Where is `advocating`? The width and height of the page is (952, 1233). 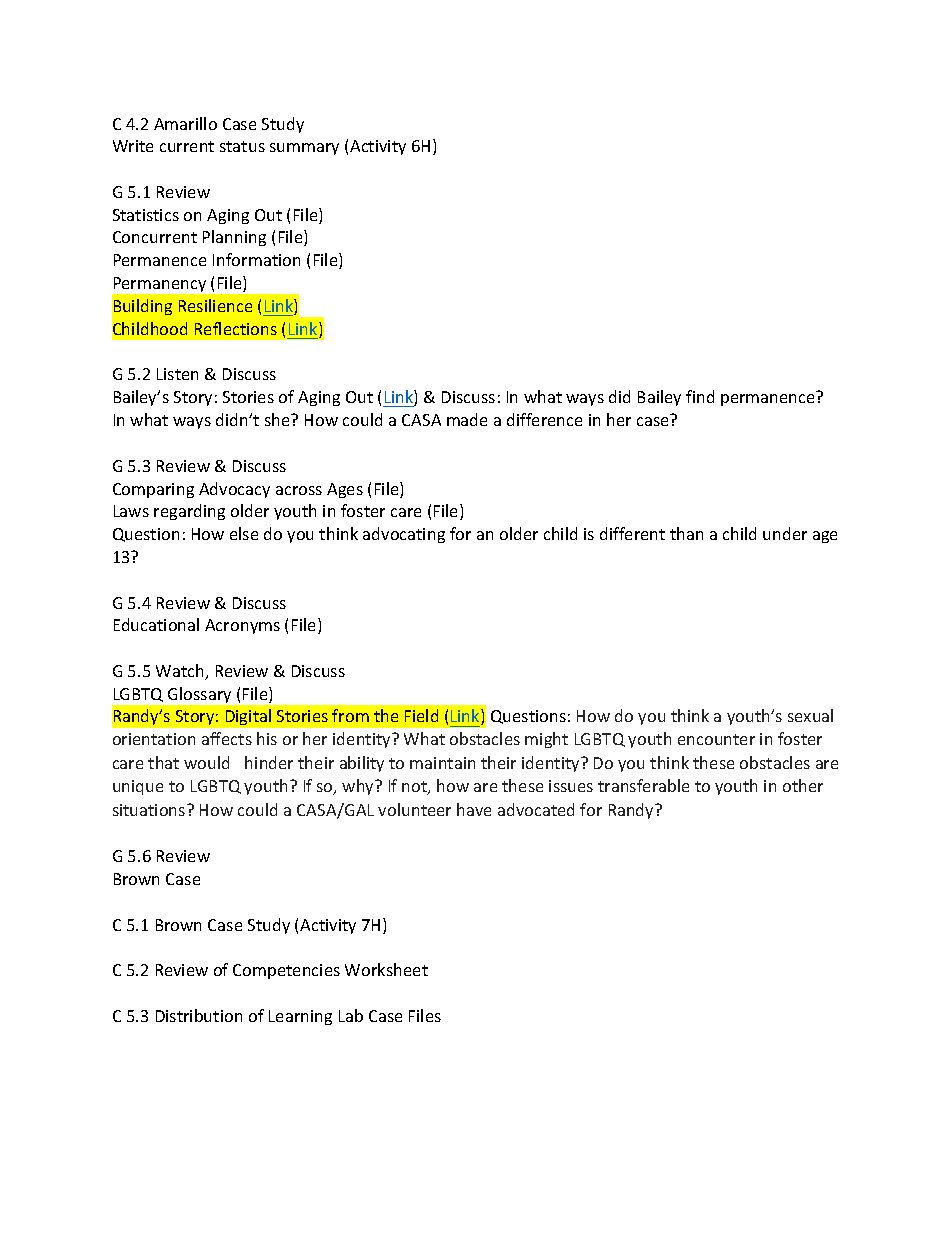 advocating is located at coordinates (404, 535).
